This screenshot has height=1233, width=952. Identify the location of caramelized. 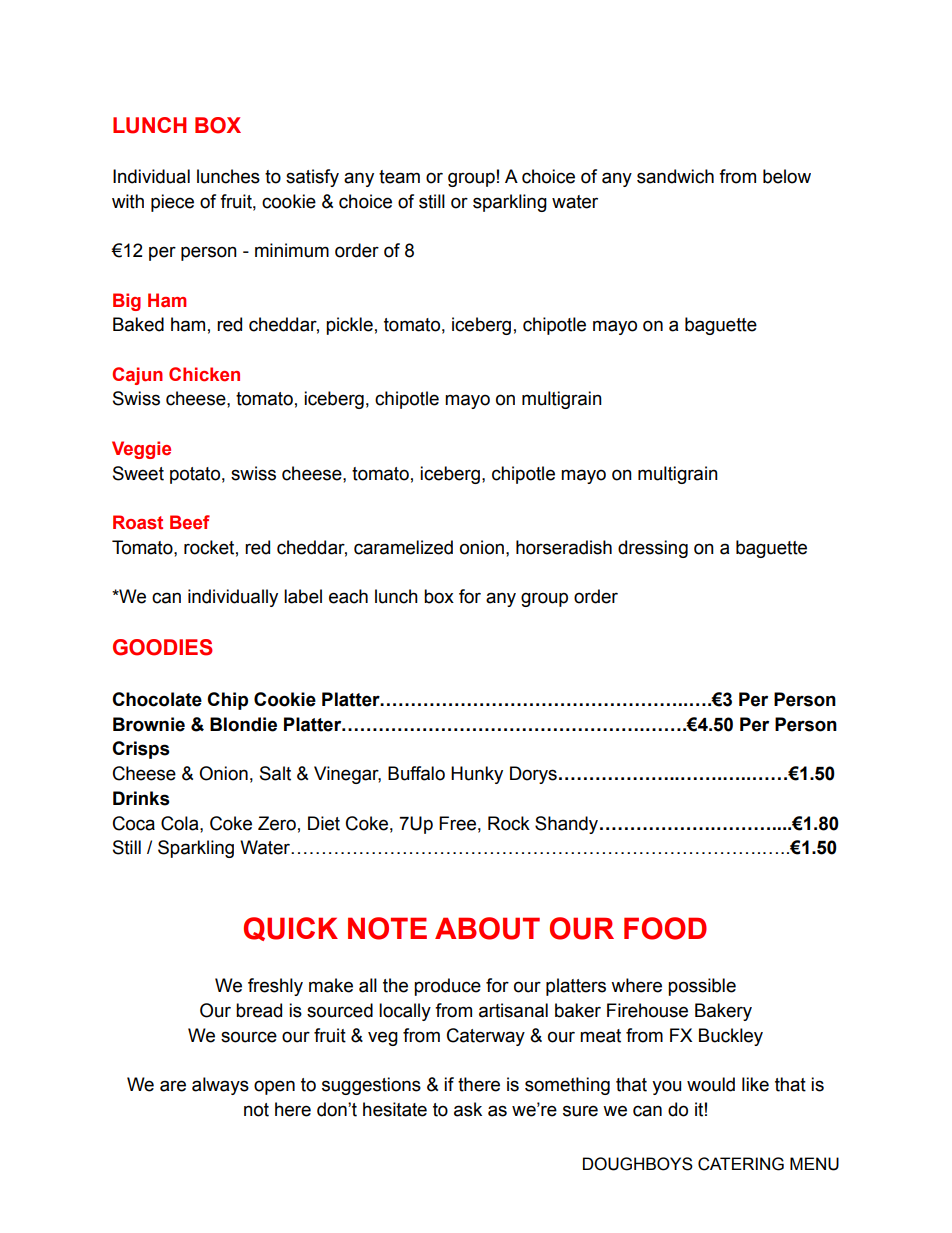
(403, 547).
